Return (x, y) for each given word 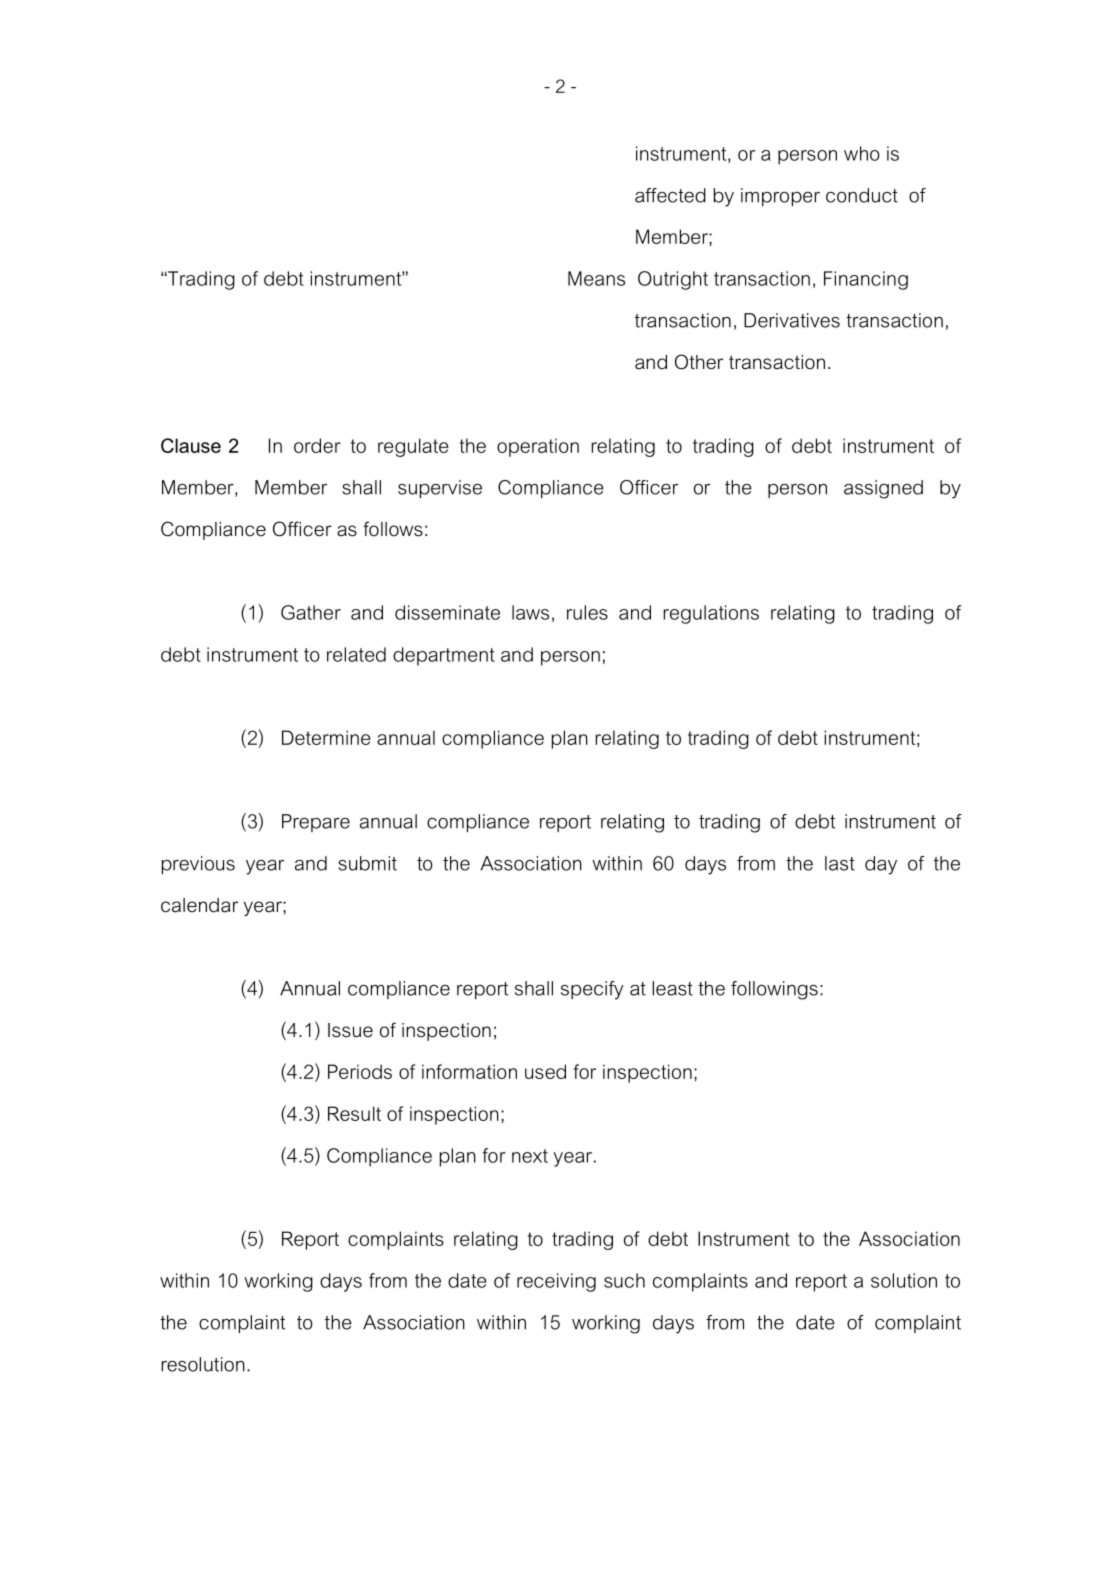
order (317, 445)
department (444, 656)
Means (596, 278)
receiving (556, 1282)
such (624, 1280)
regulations (711, 614)
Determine (326, 737)
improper (780, 197)
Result (354, 1113)
